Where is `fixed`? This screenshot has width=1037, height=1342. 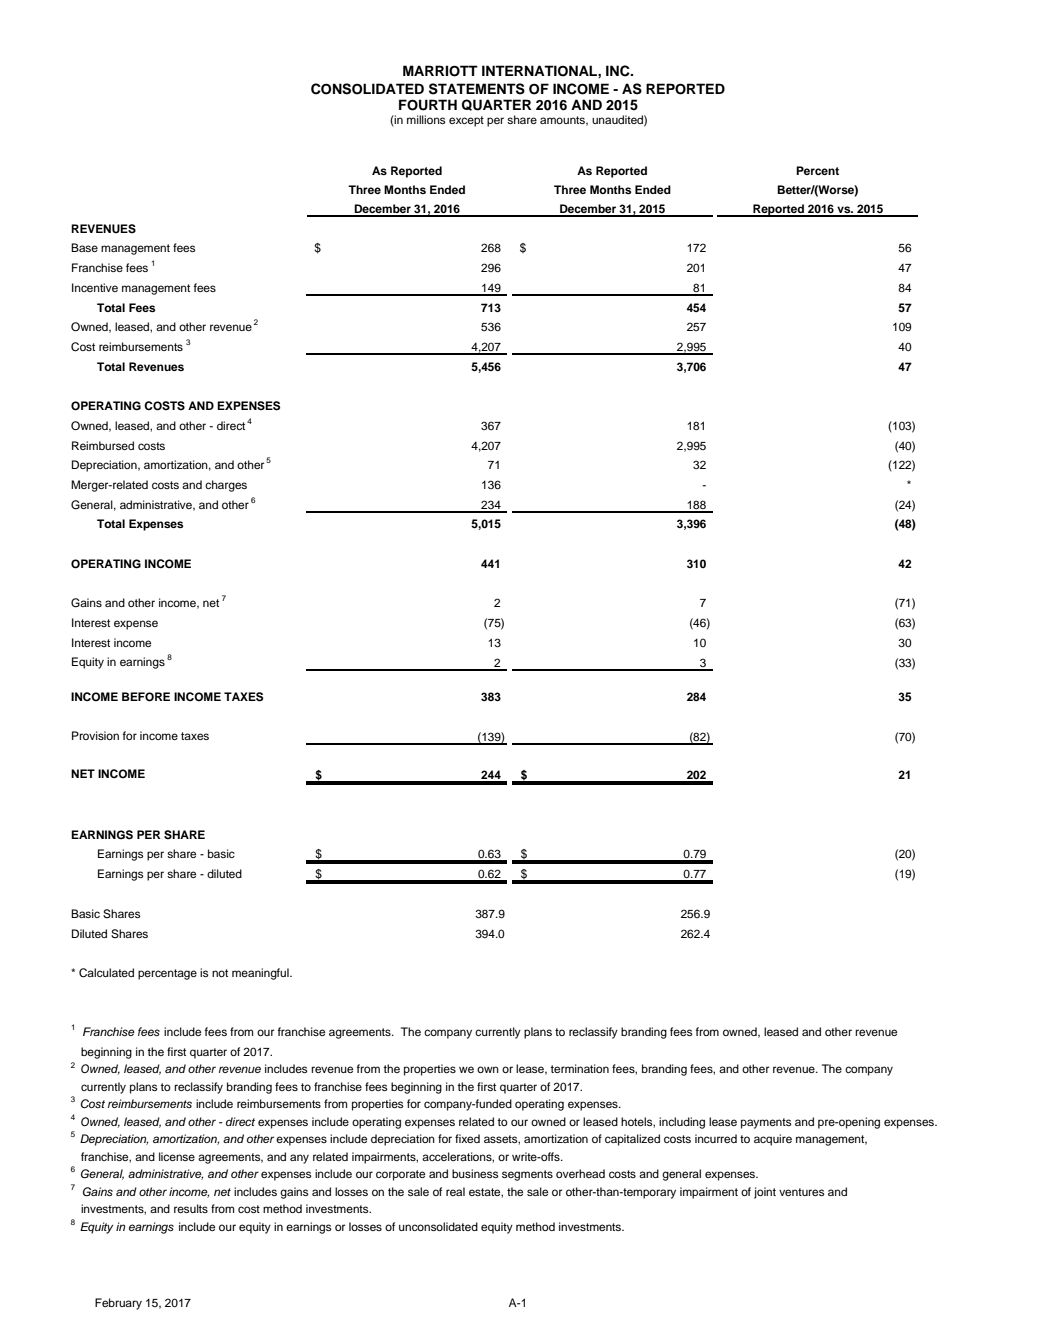 fixed is located at coordinates (467, 1138).
